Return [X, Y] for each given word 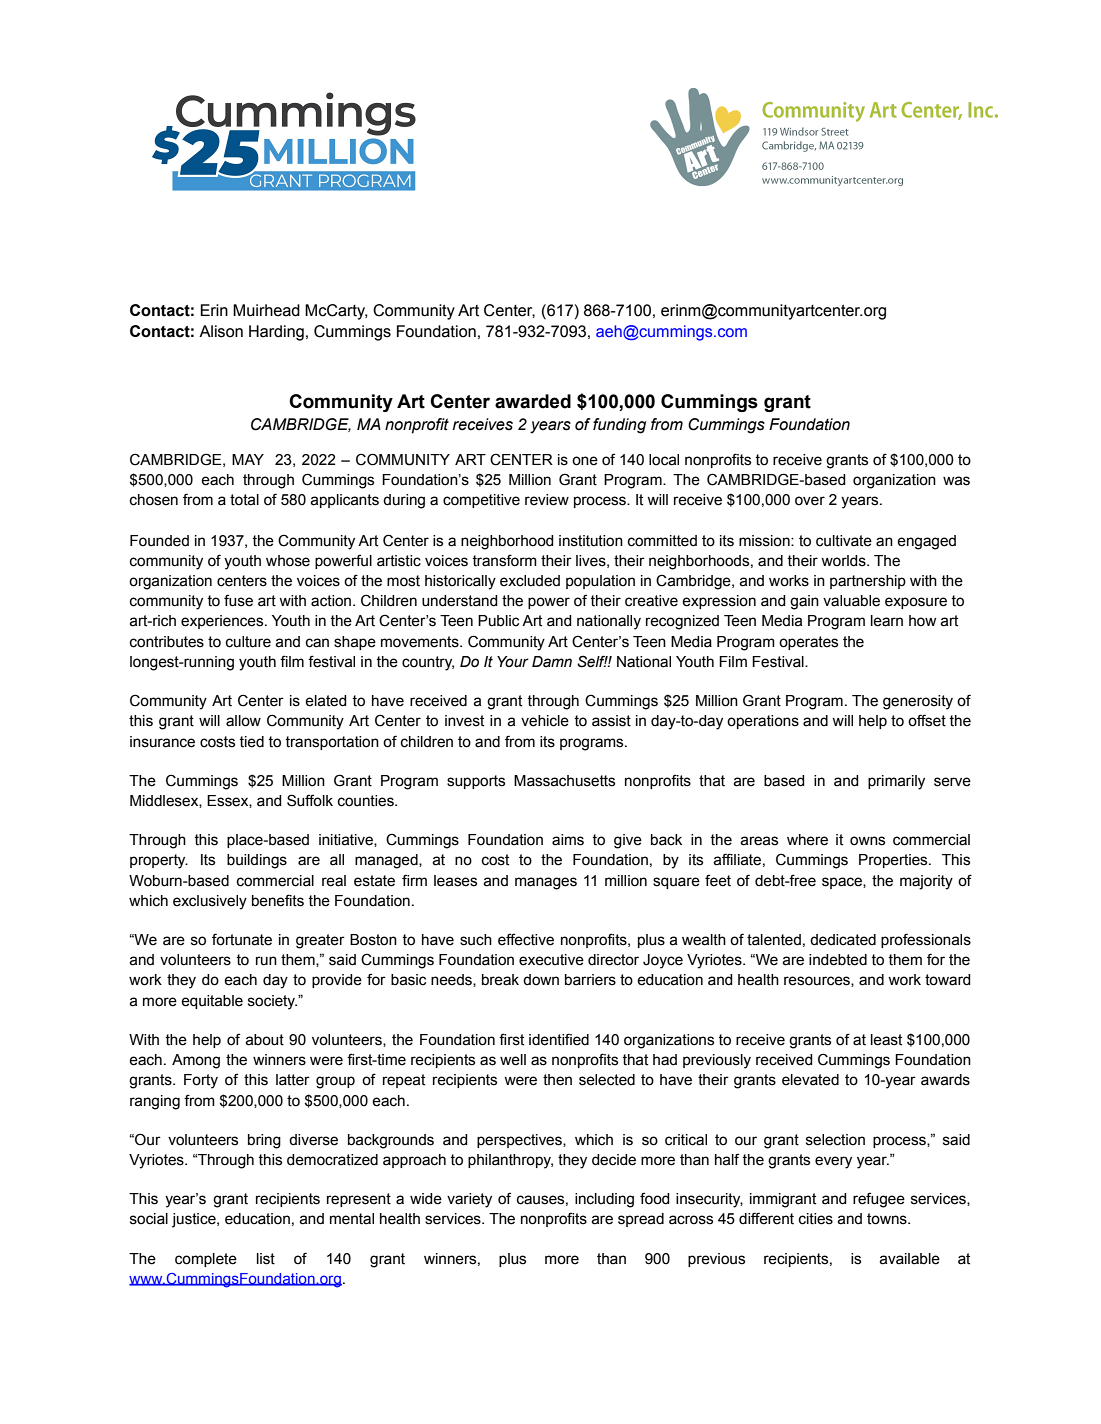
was [956, 481]
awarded [533, 401]
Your [513, 662]
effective [526, 939]
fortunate [242, 939]
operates [808, 643]
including [604, 1200]
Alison [221, 331]
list [266, 1259]
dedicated [843, 940]
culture [248, 642]
